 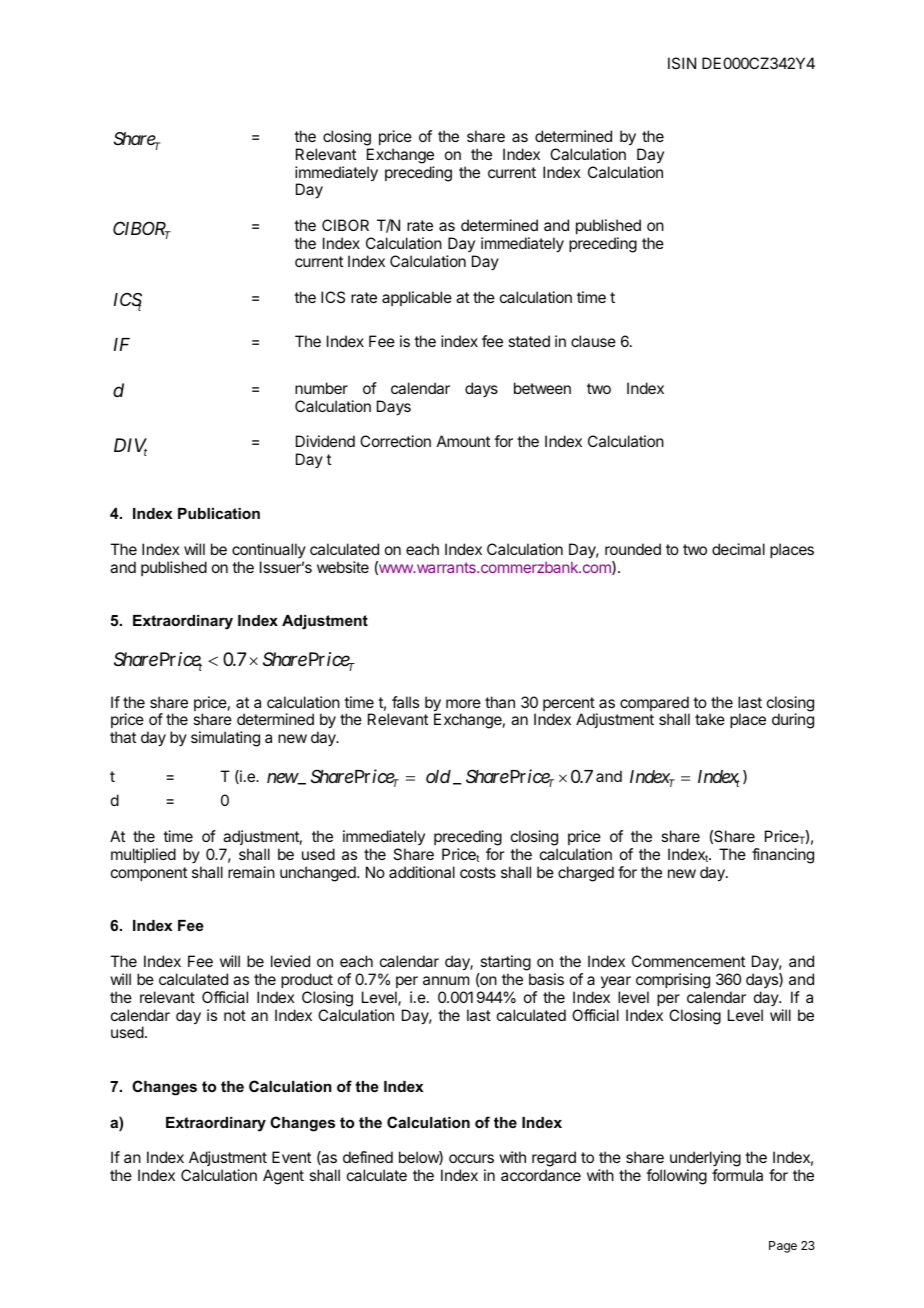 What do you see at coordinates (471, 1158) in the document?
I see `occurs` at bounding box center [471, 1158].
